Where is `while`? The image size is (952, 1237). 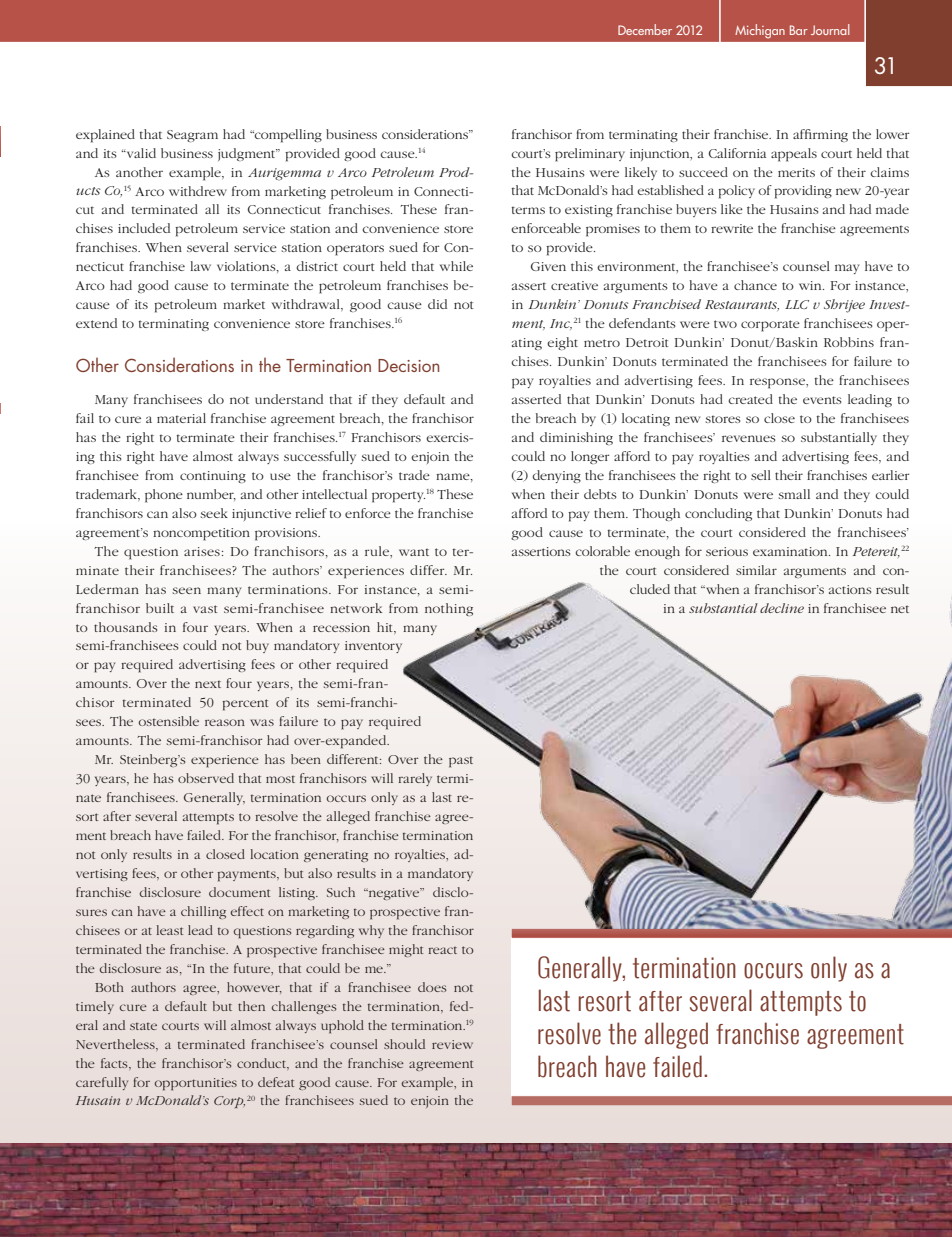 while is located at coordinates (456, 266).
